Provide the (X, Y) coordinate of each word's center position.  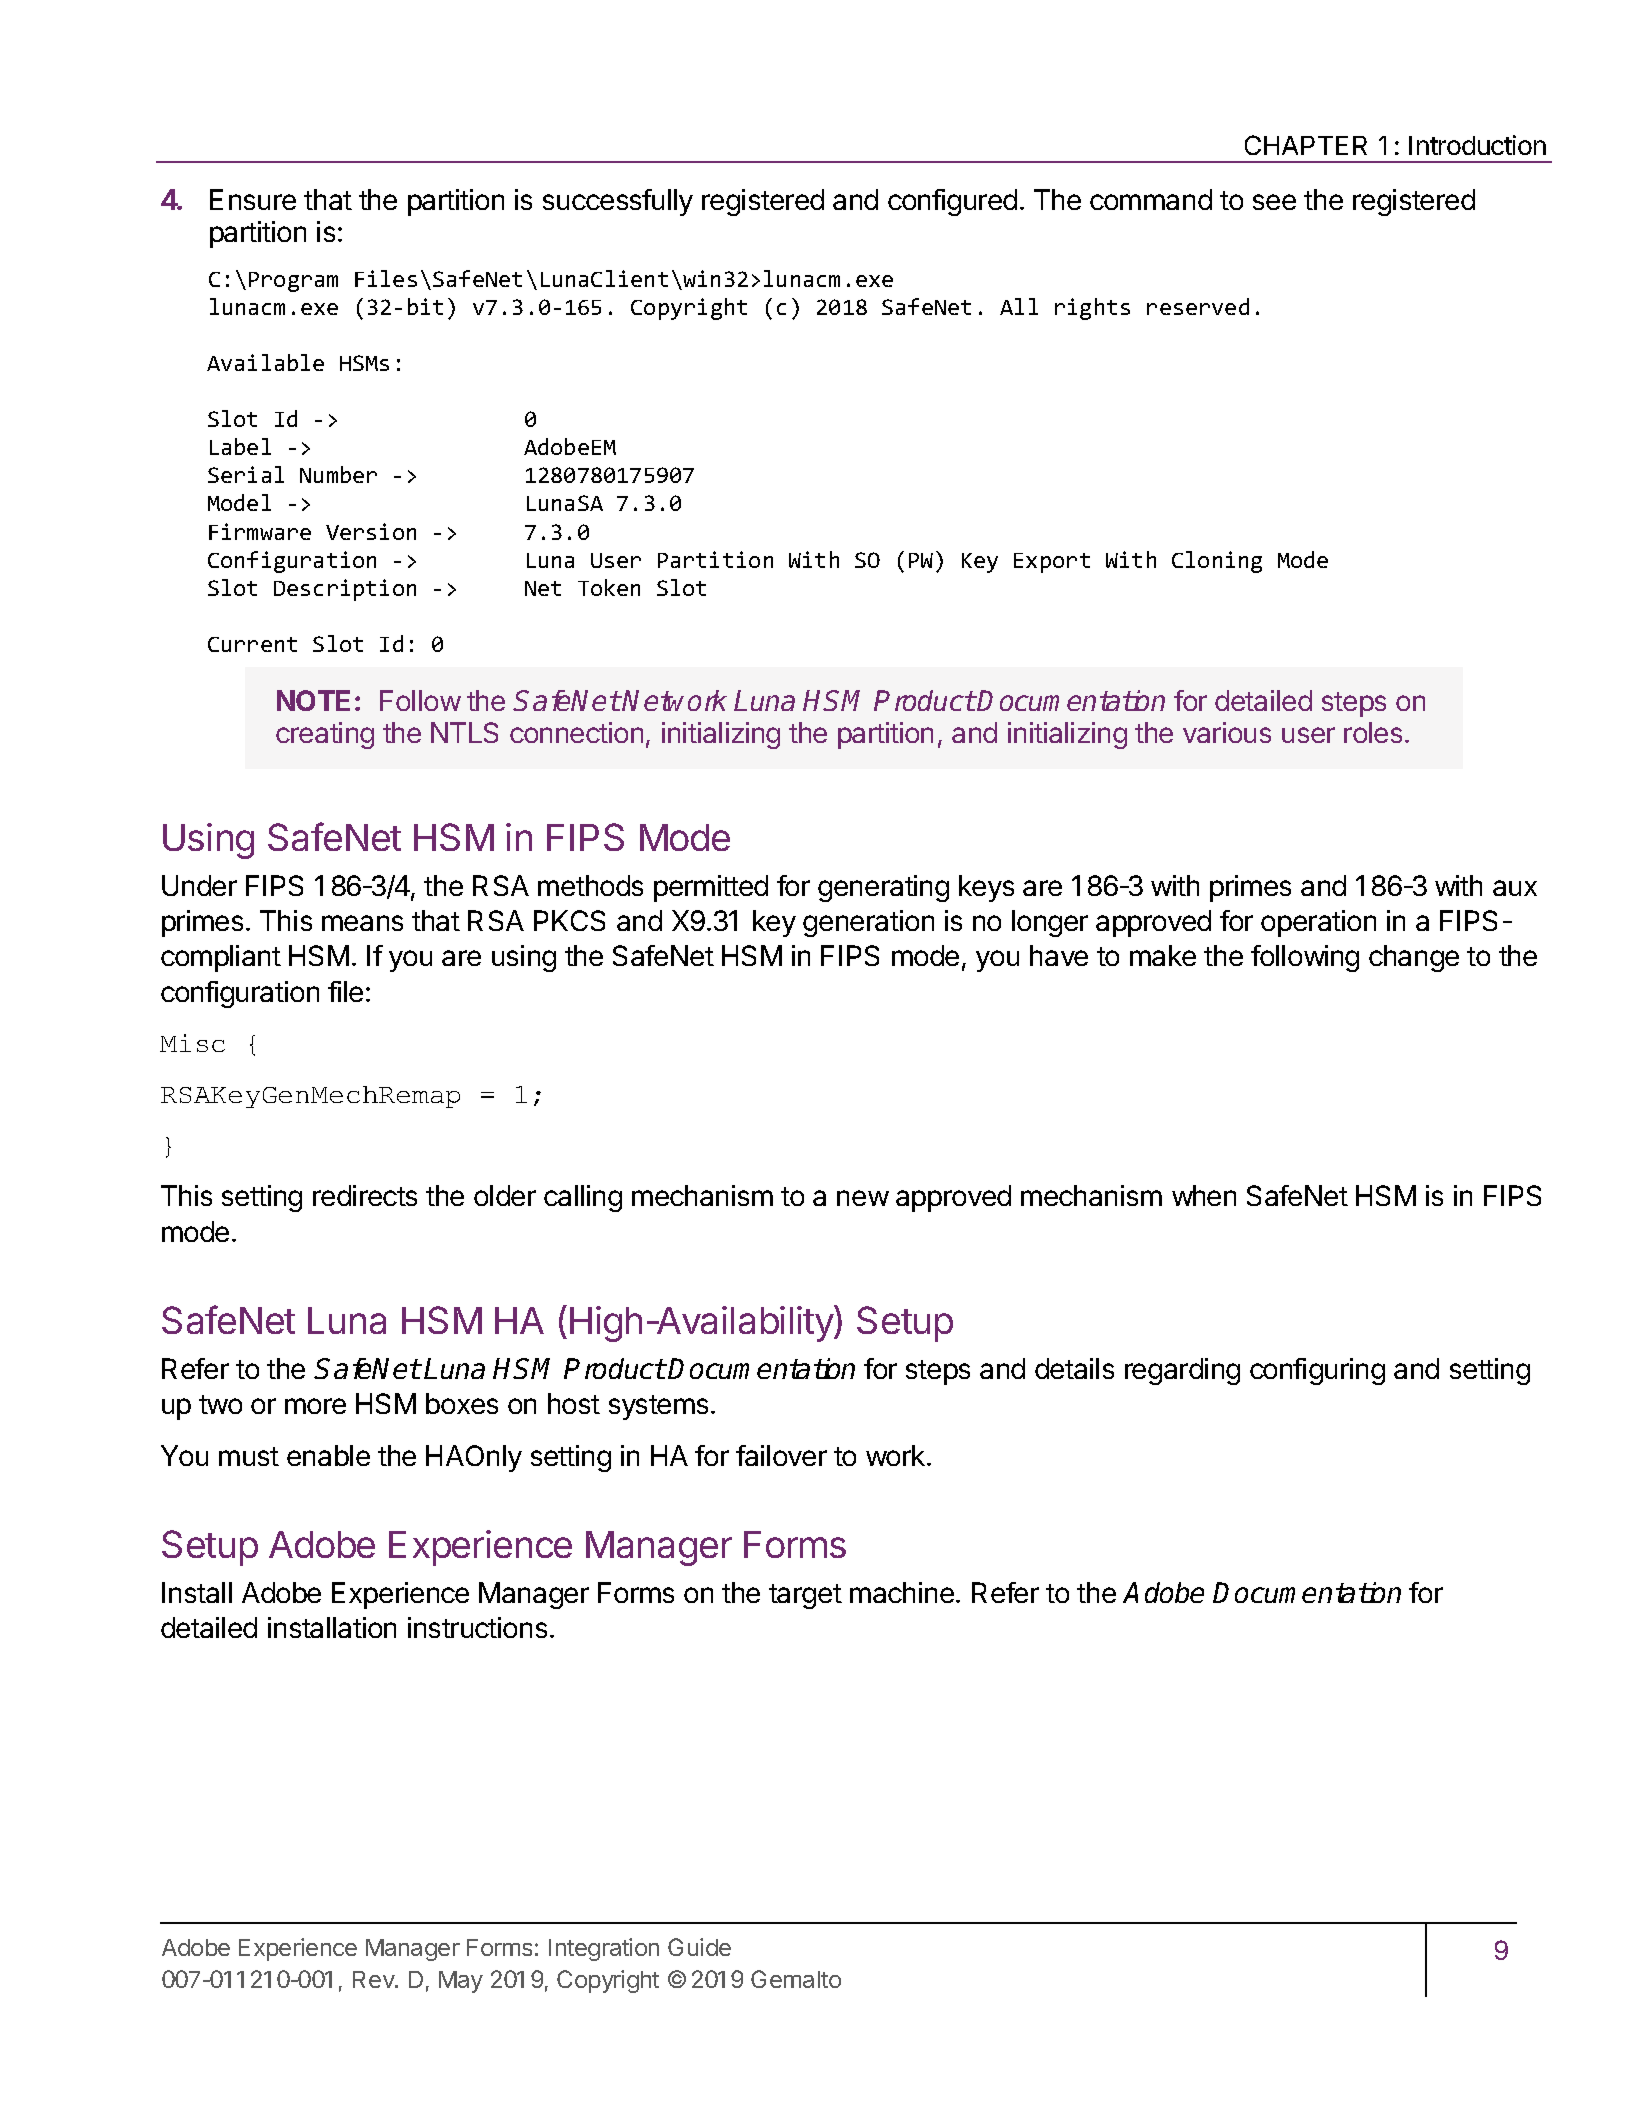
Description (345, 590)
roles (1373, 732)
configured (952, 202)
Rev (374, 1979)
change (1414, 958)
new (863, 1198)
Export (1052, 563)
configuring (1317, 1371)
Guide (699, 1947)
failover (781, 1455)
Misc (192, 1043)
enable (328, 1455)
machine (902, 1592)
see (1274, 202)
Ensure (253, 199)
